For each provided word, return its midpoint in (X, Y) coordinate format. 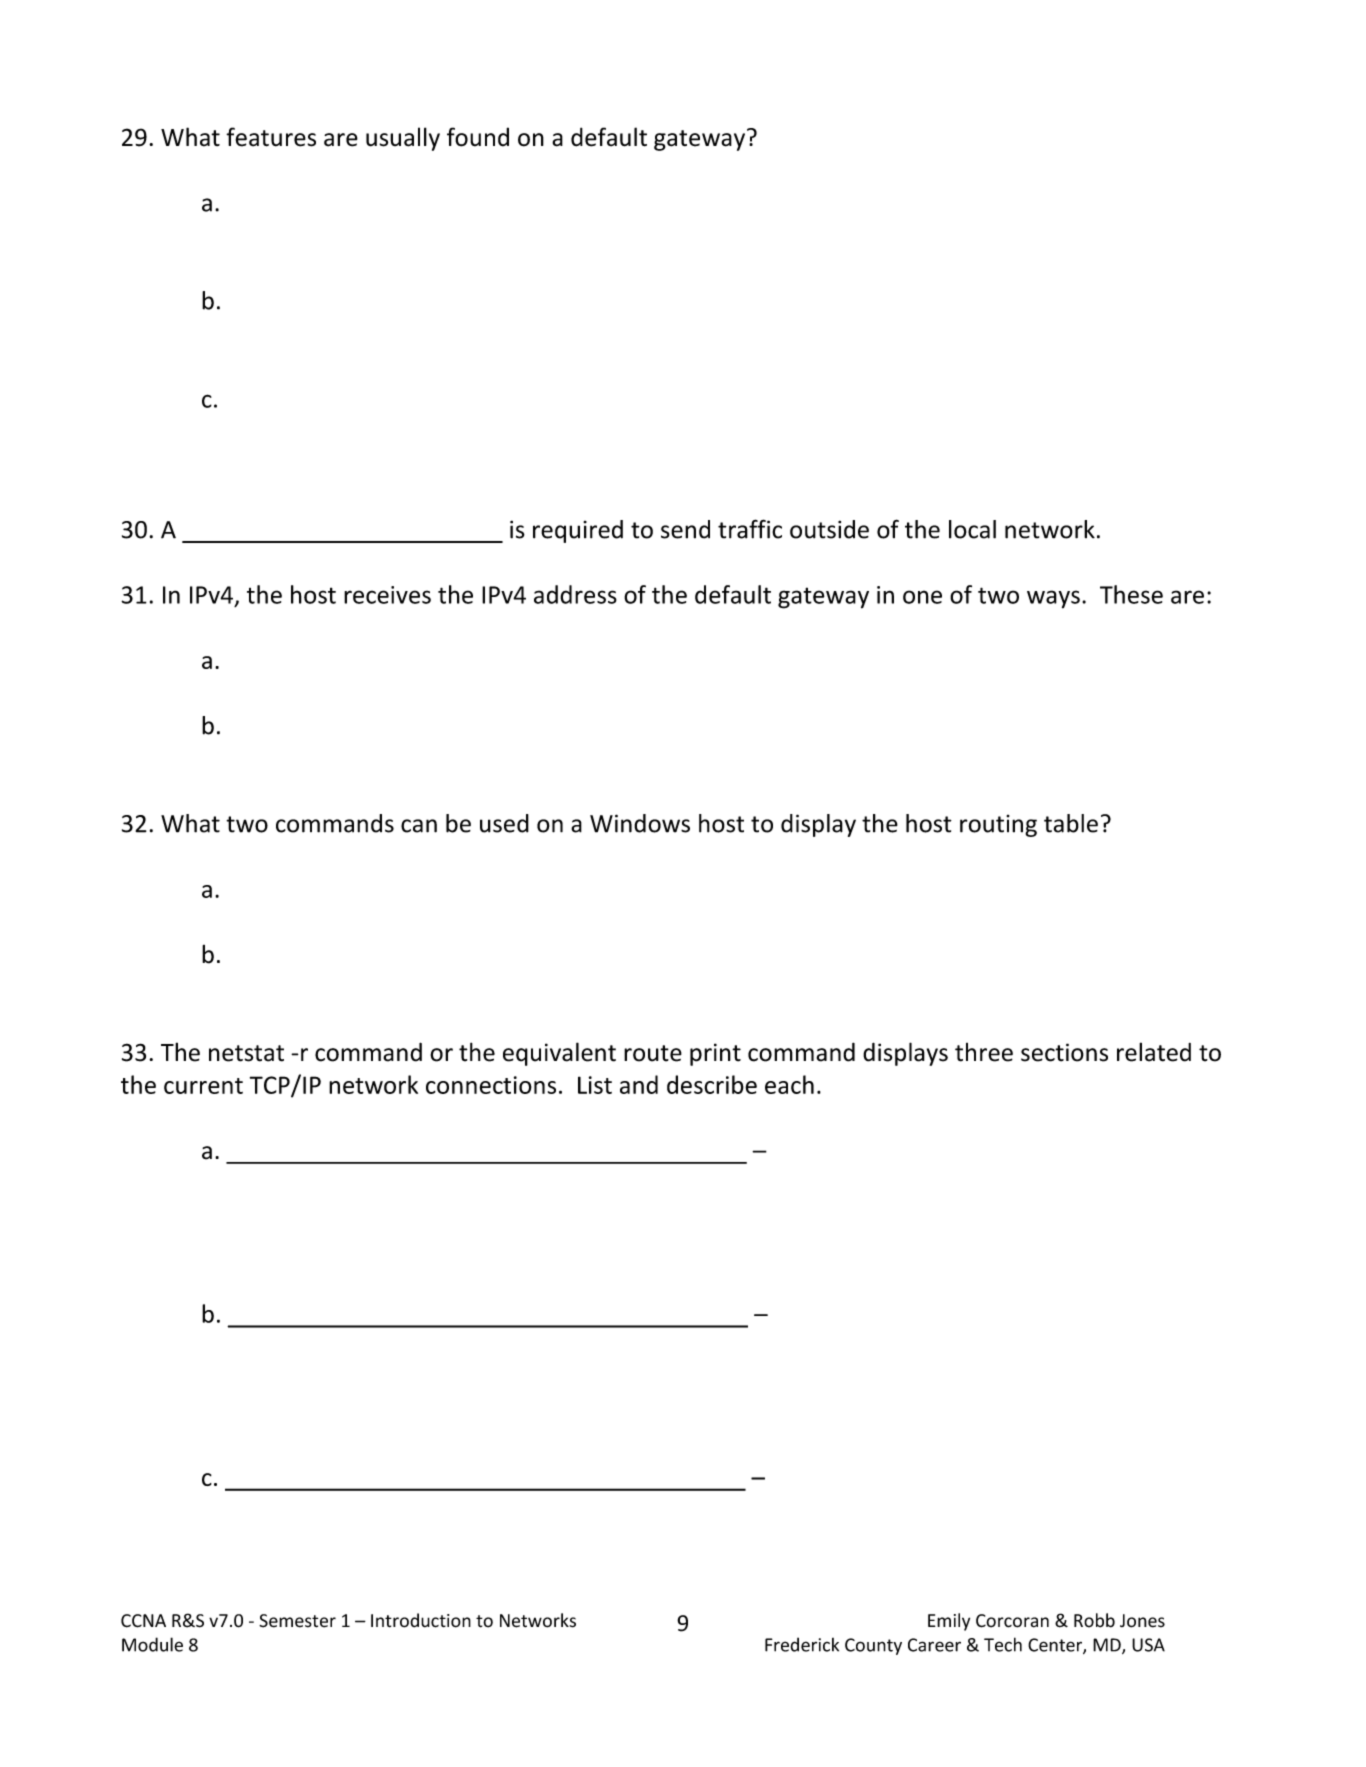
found (478, 137)
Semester (297, 1621)
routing (998, 826)
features (271, 137)
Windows (640, 823)
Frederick (802, 1644)
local (972, 529)
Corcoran (1012, 1621)
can (419, 826)
